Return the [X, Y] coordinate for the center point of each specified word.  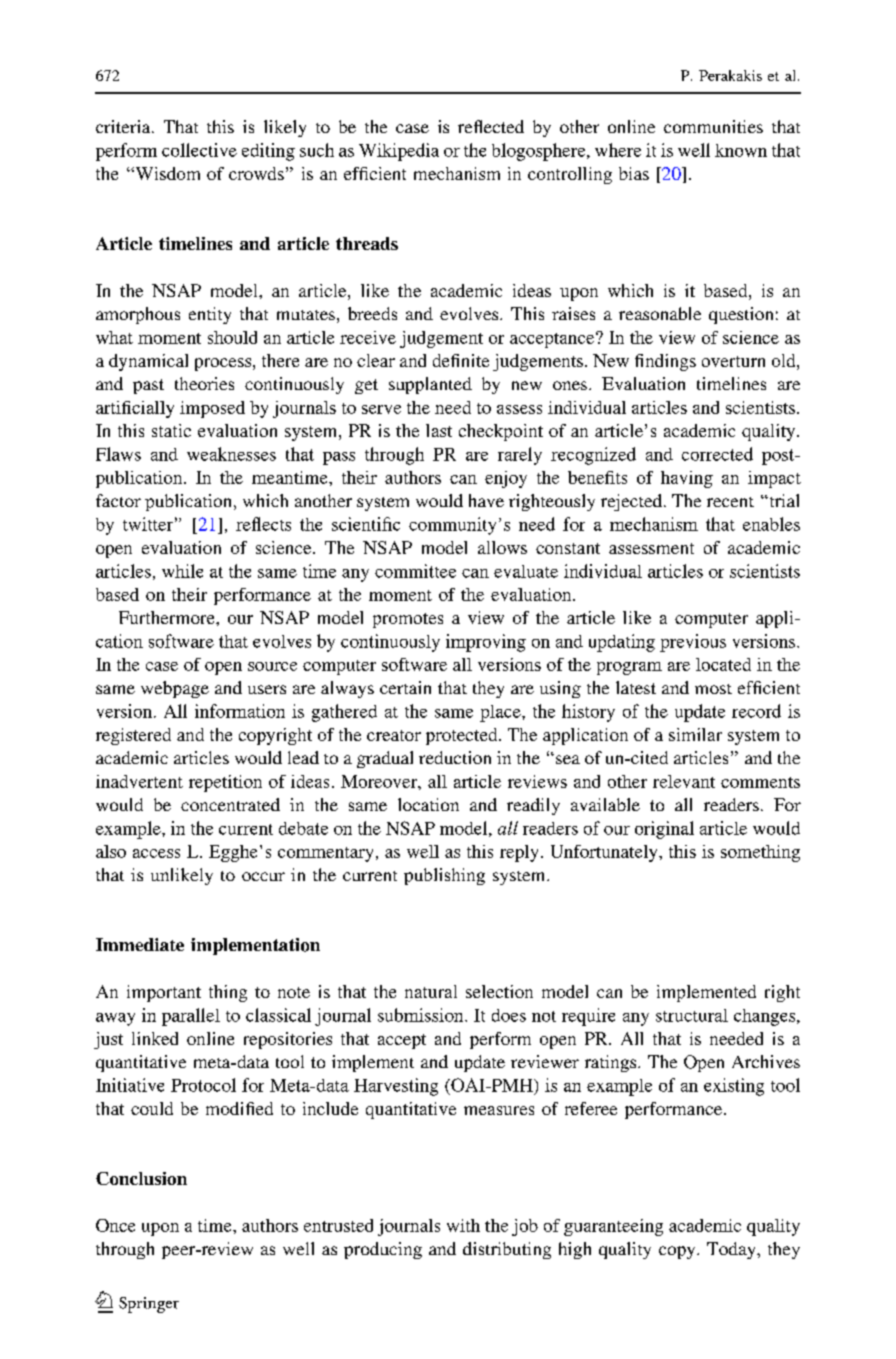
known [741, 150]
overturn [733, 361]
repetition [225, 783]
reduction [455, 757]
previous [693, 643]
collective [199, 150]
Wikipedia [399, 152]
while [182, 571]
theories [204, 383]
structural [692, 1015]
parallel [191, 1017]
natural [431, 991]
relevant [684, 781]
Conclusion [141, 1178]
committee [415, 571]
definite [461, 360]
